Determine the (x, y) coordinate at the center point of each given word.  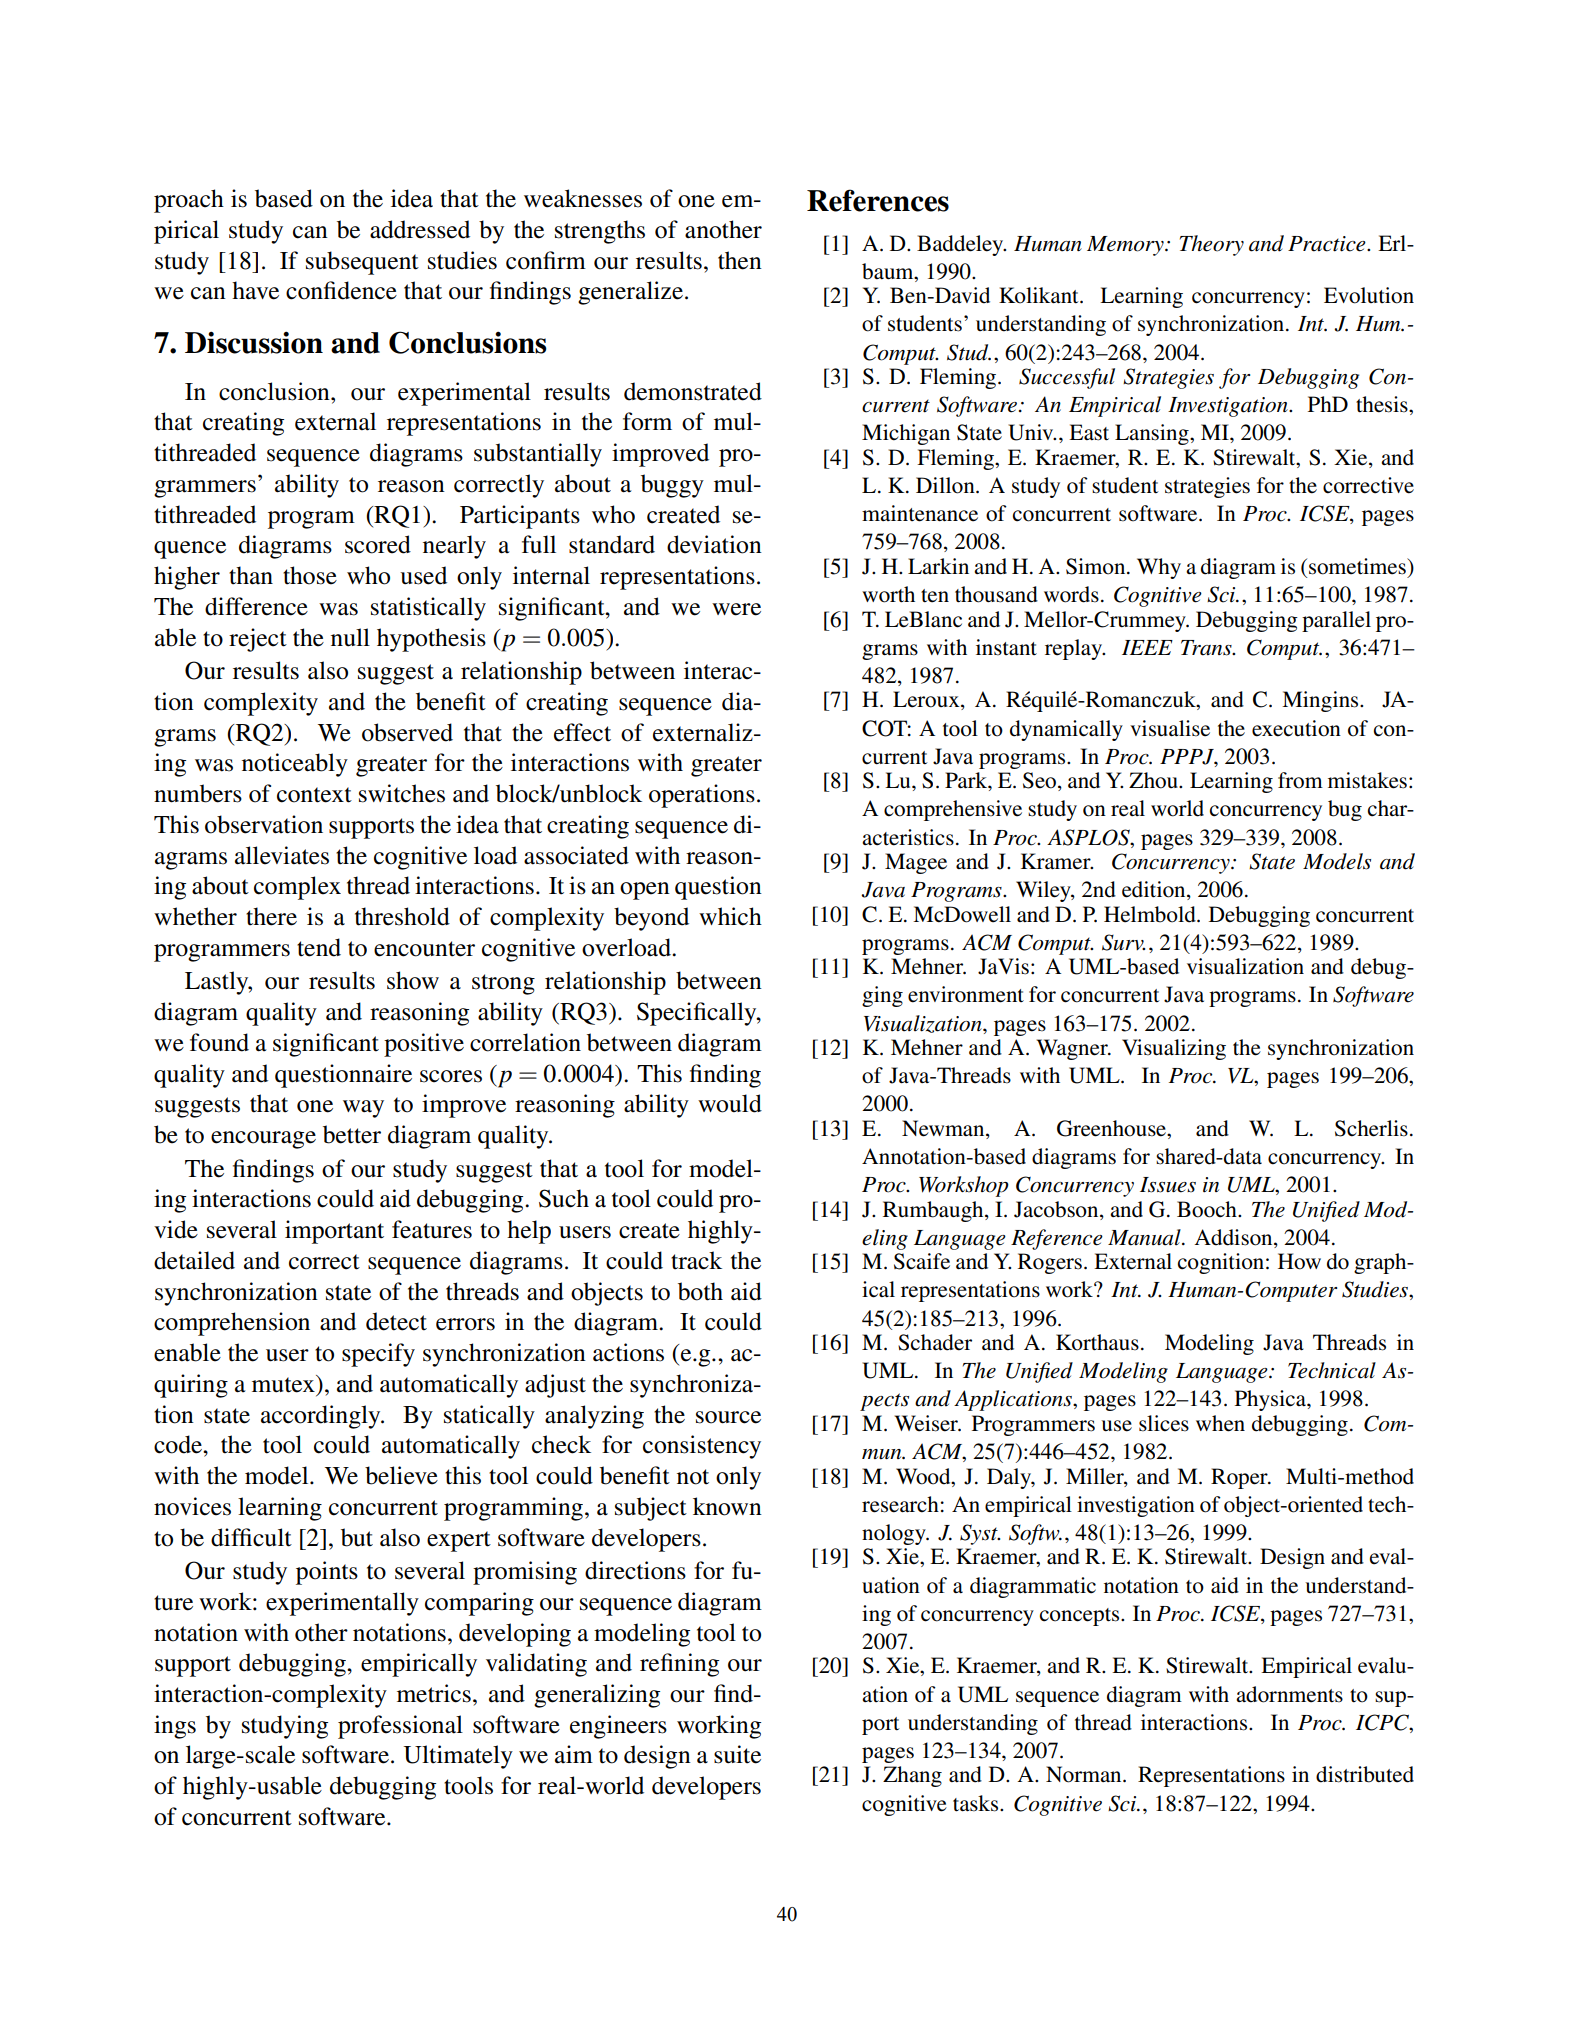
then (740, 260)
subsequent (362, 263)
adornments (1289, 1694)
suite (737, 1754)
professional (400, 1727)
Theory (1212, 245)
